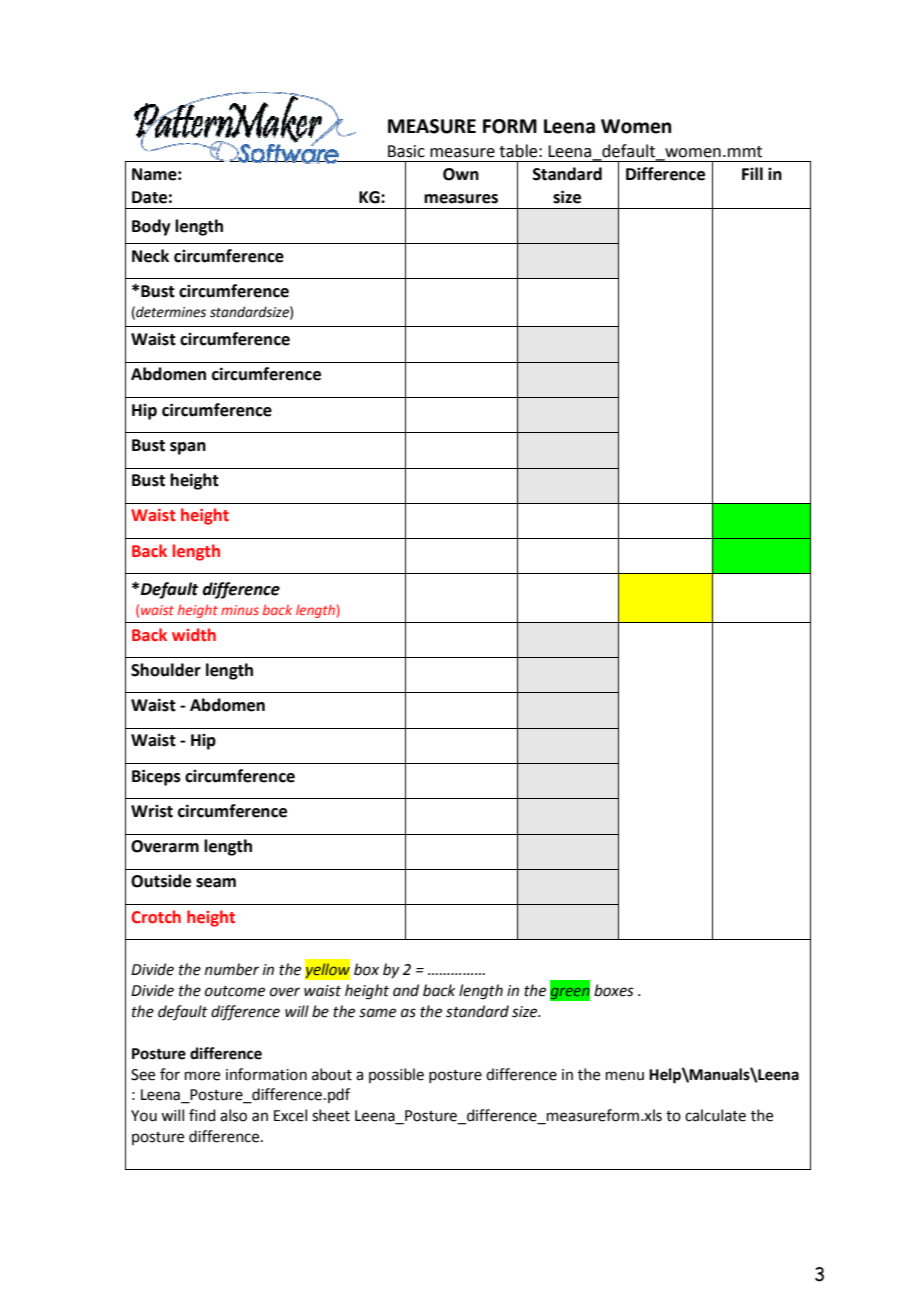  Describe the element at coordinates (625, 1076) in the image. I see `menu` at that location.
